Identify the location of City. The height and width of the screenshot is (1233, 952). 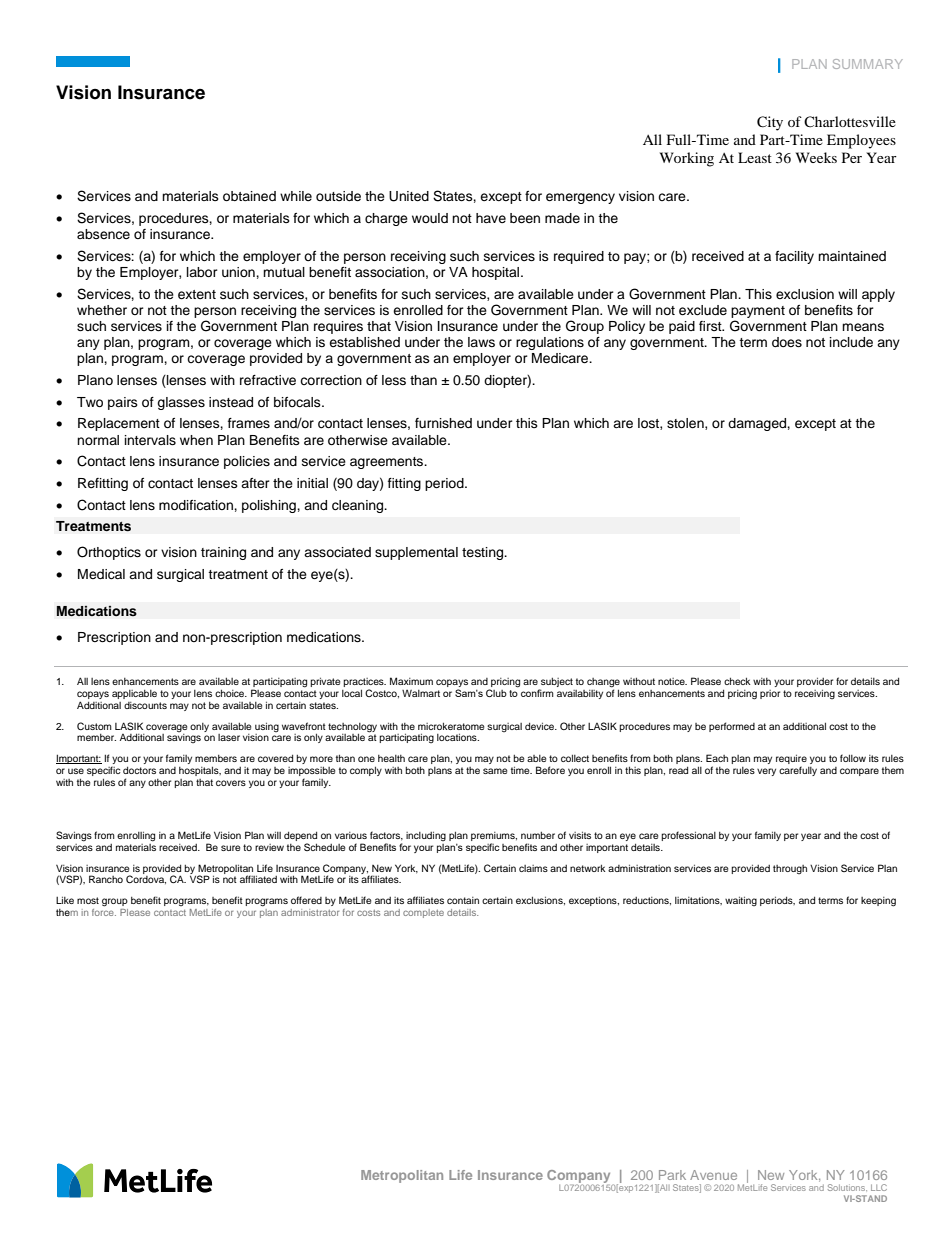
(770, 123).
